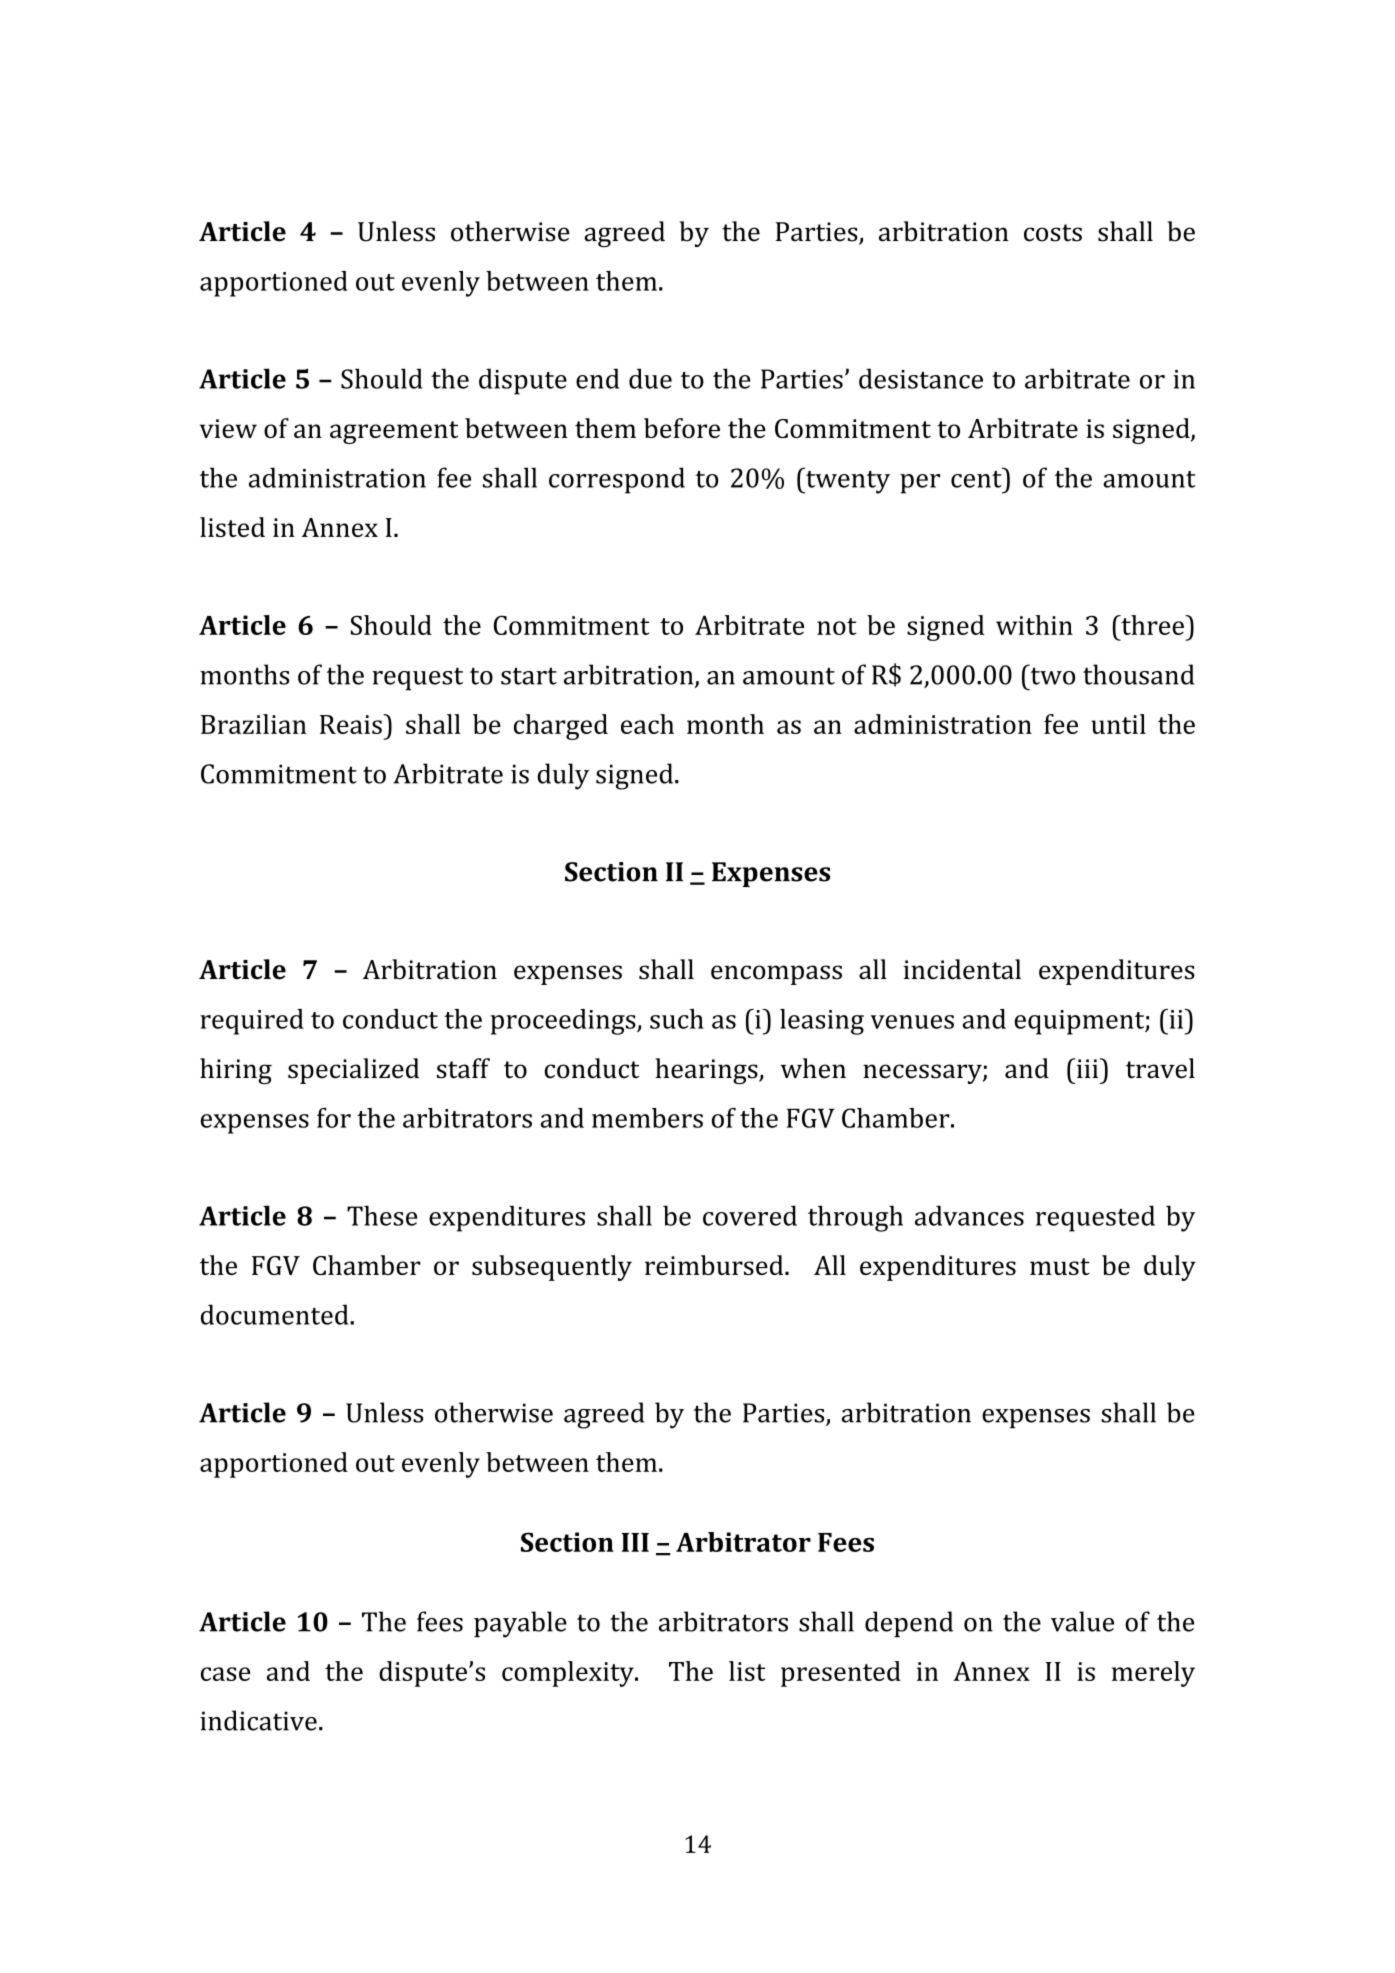 The height and width of the image is (1973, 1395). I want to click on documented, so click(276, 1314).
